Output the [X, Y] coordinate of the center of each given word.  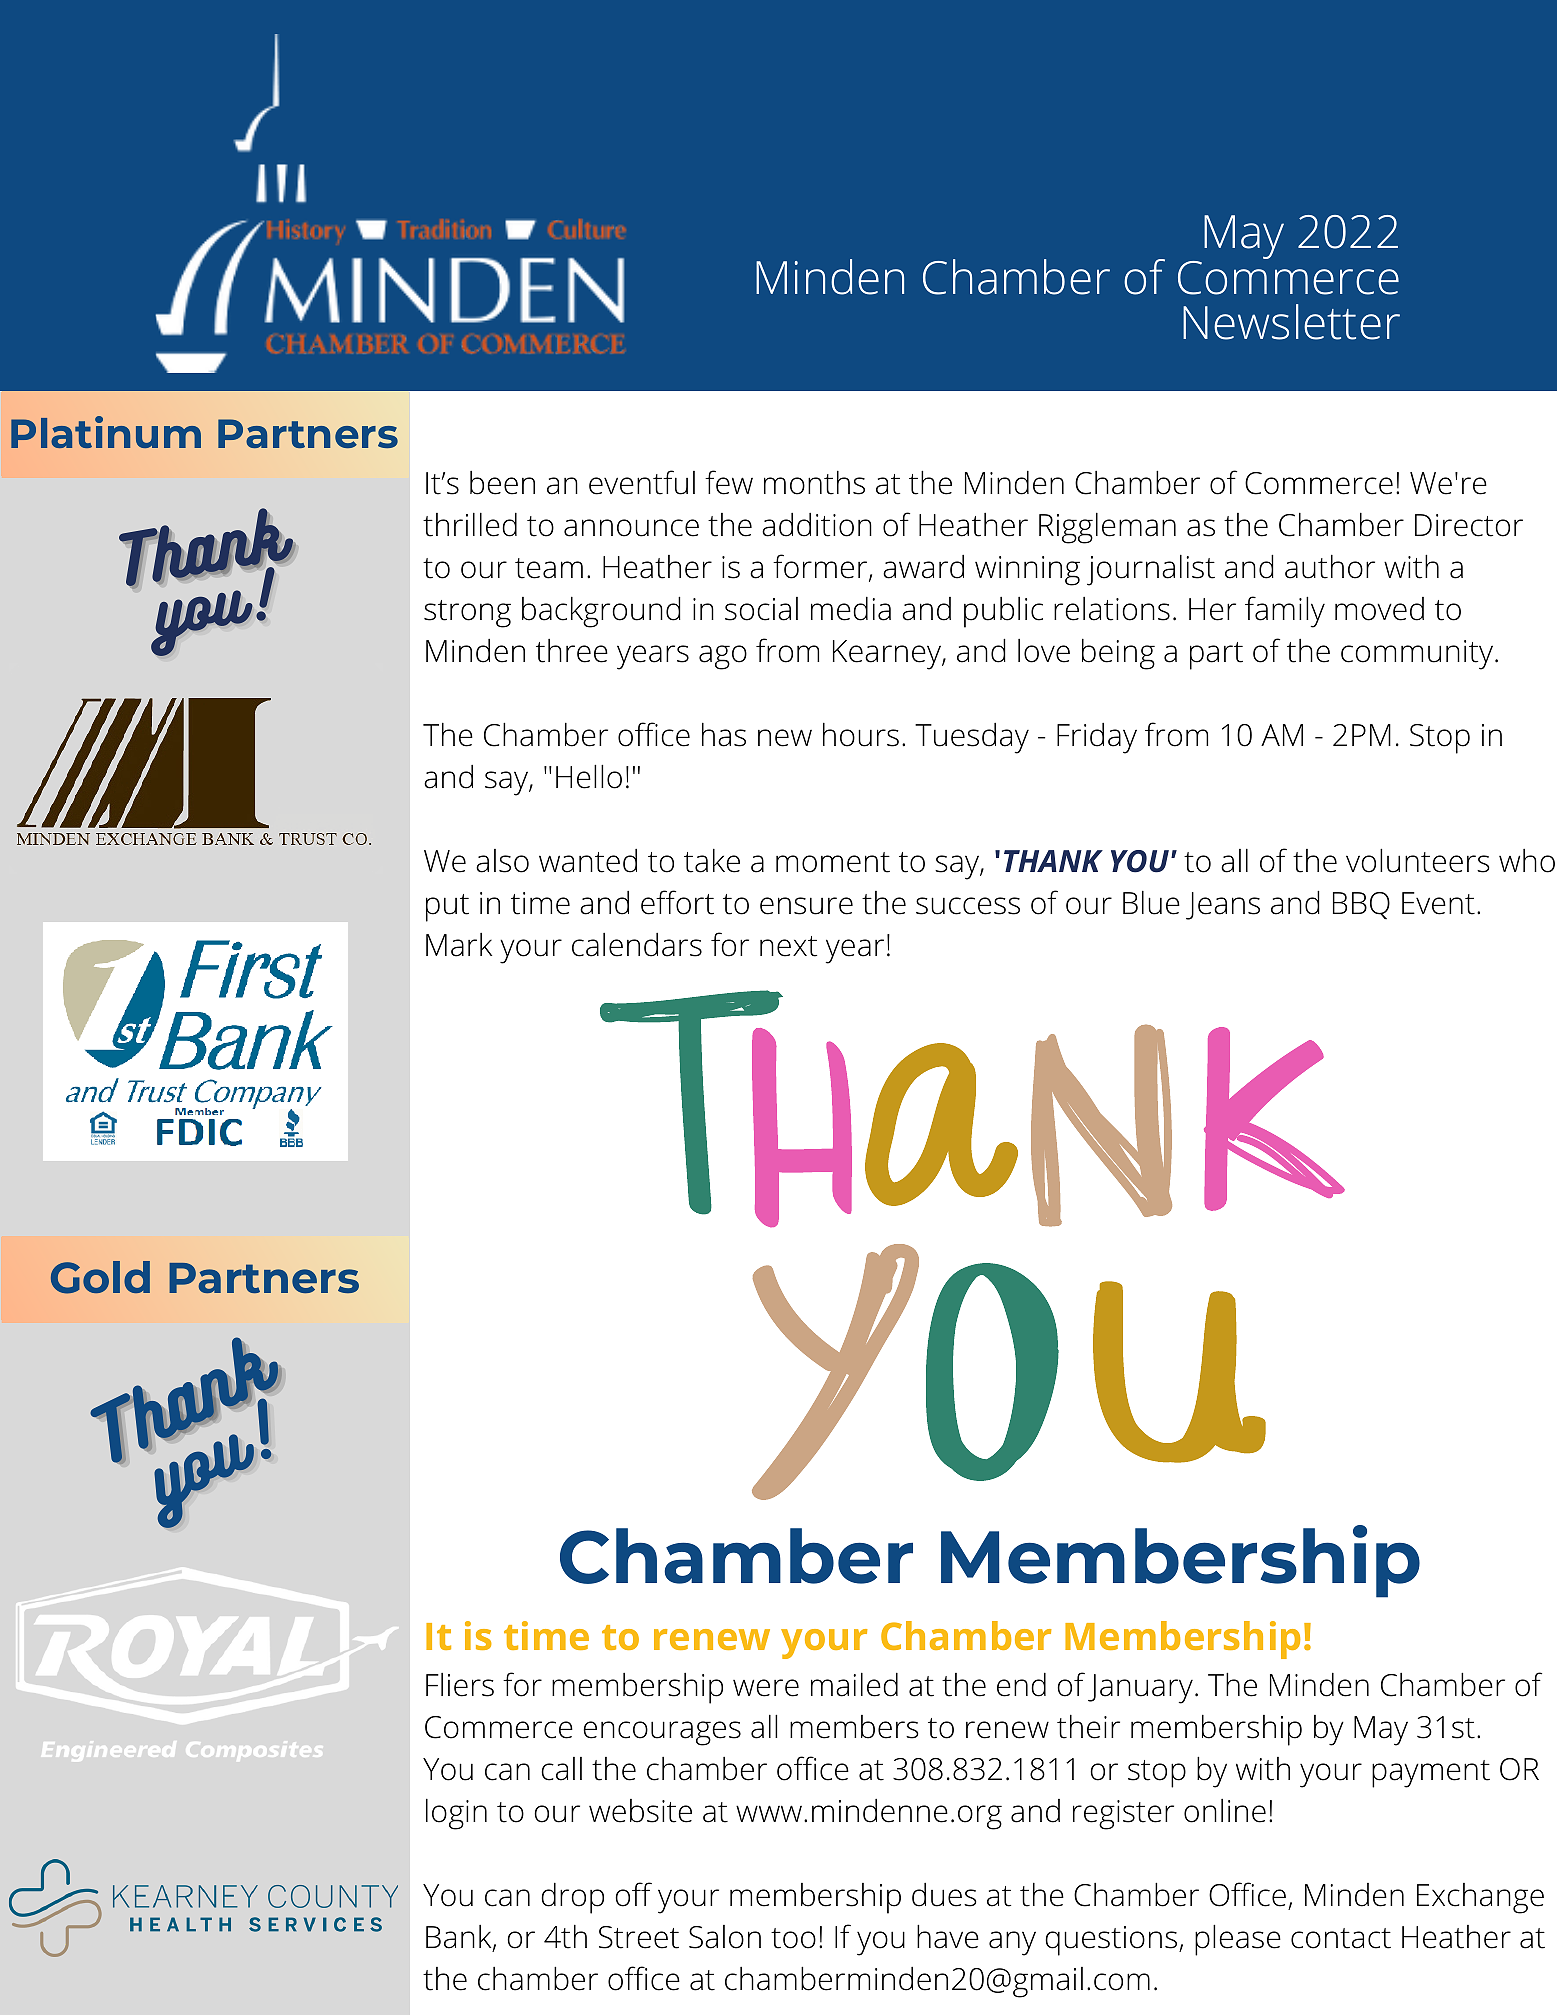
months [814, 483]
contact [1341, 1938]
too [793, 1938]
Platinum [106, 432]
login [456, 1814]
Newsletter [1291, 322]
